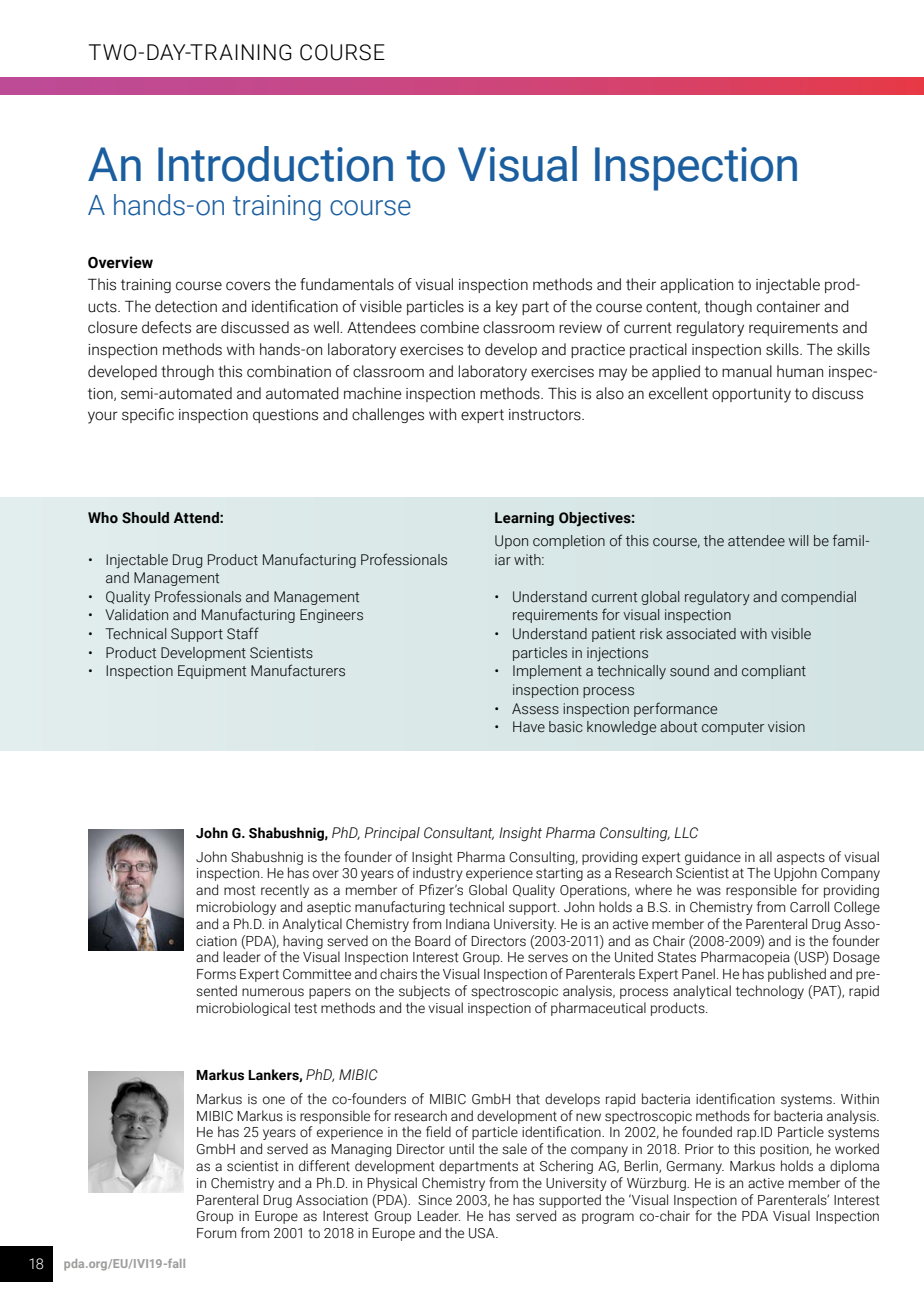 The image size is (924, 1308). Describe the element at coordinates (145, 518) in the image. I see `Should` at that location.
